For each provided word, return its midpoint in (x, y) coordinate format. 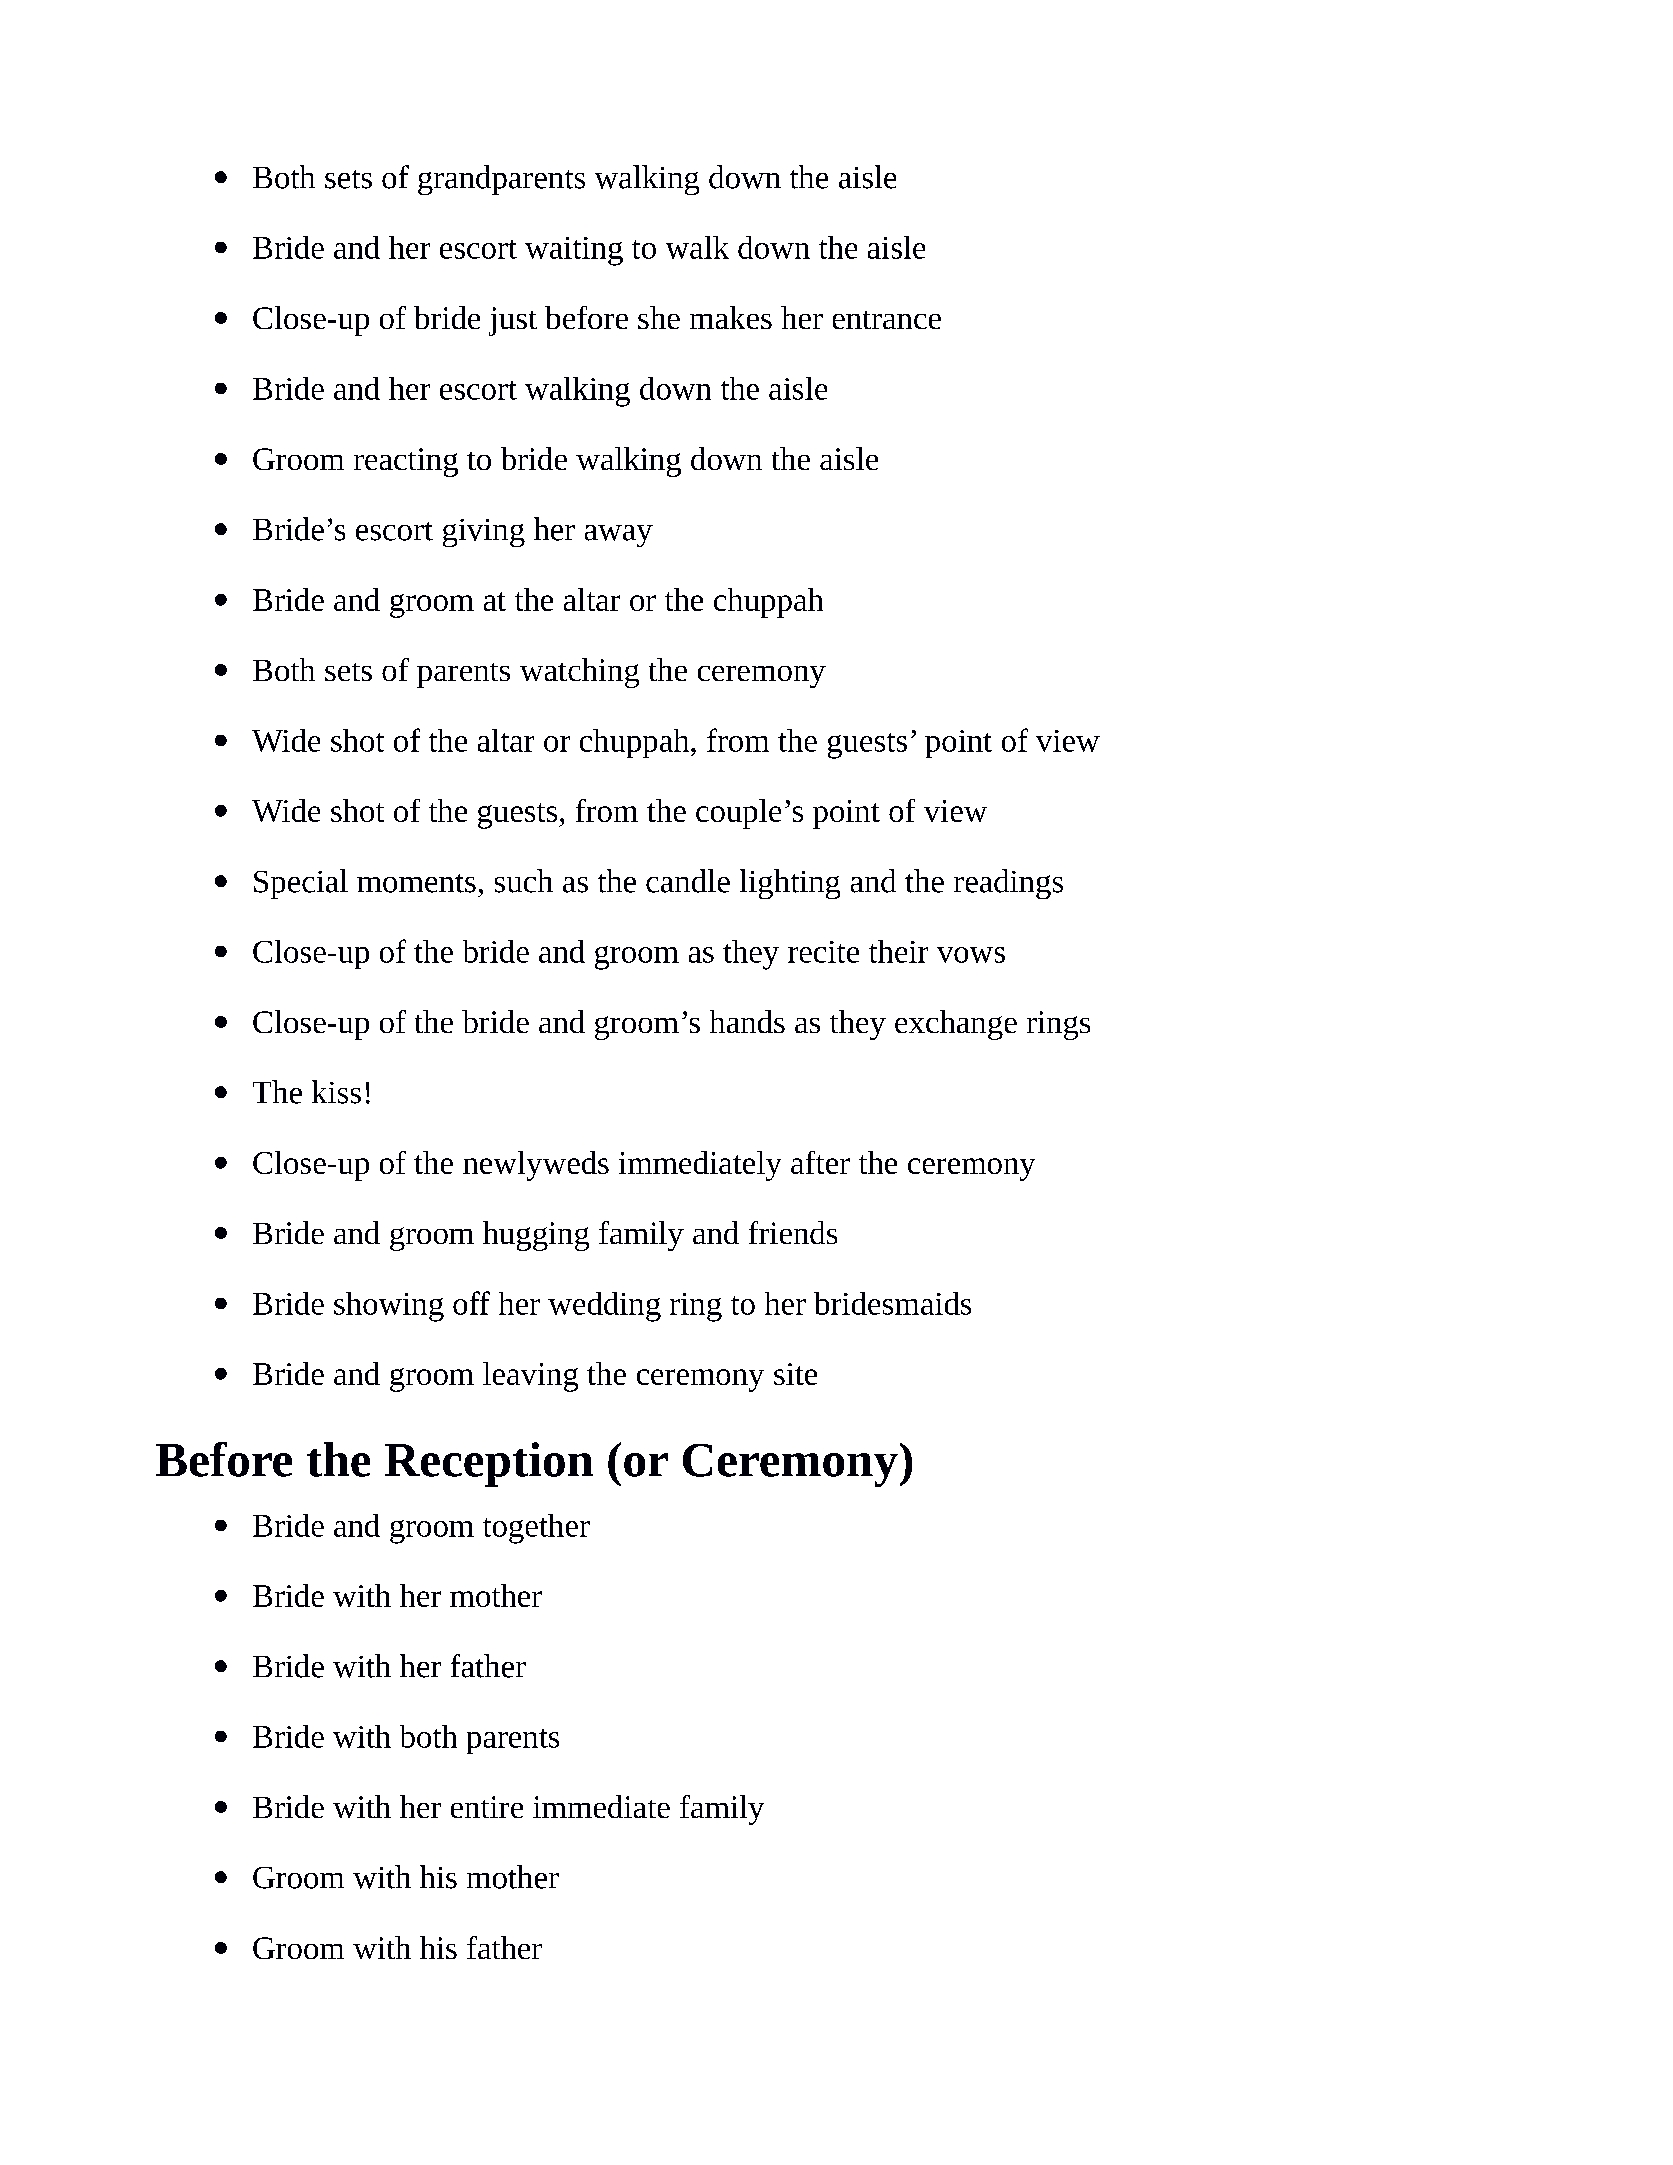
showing (389, 1307)
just (513, 321)
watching (579, 673)
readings (1008, 884)
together (536, 1529)
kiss (336, 1092)
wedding (604, 1307)
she (659, 317)
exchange (956, 1025)
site (795, 1374)
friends (793, 1232)
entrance (887, 320)
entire (487, 1807)
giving (484, 533)
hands (747, 1021)
